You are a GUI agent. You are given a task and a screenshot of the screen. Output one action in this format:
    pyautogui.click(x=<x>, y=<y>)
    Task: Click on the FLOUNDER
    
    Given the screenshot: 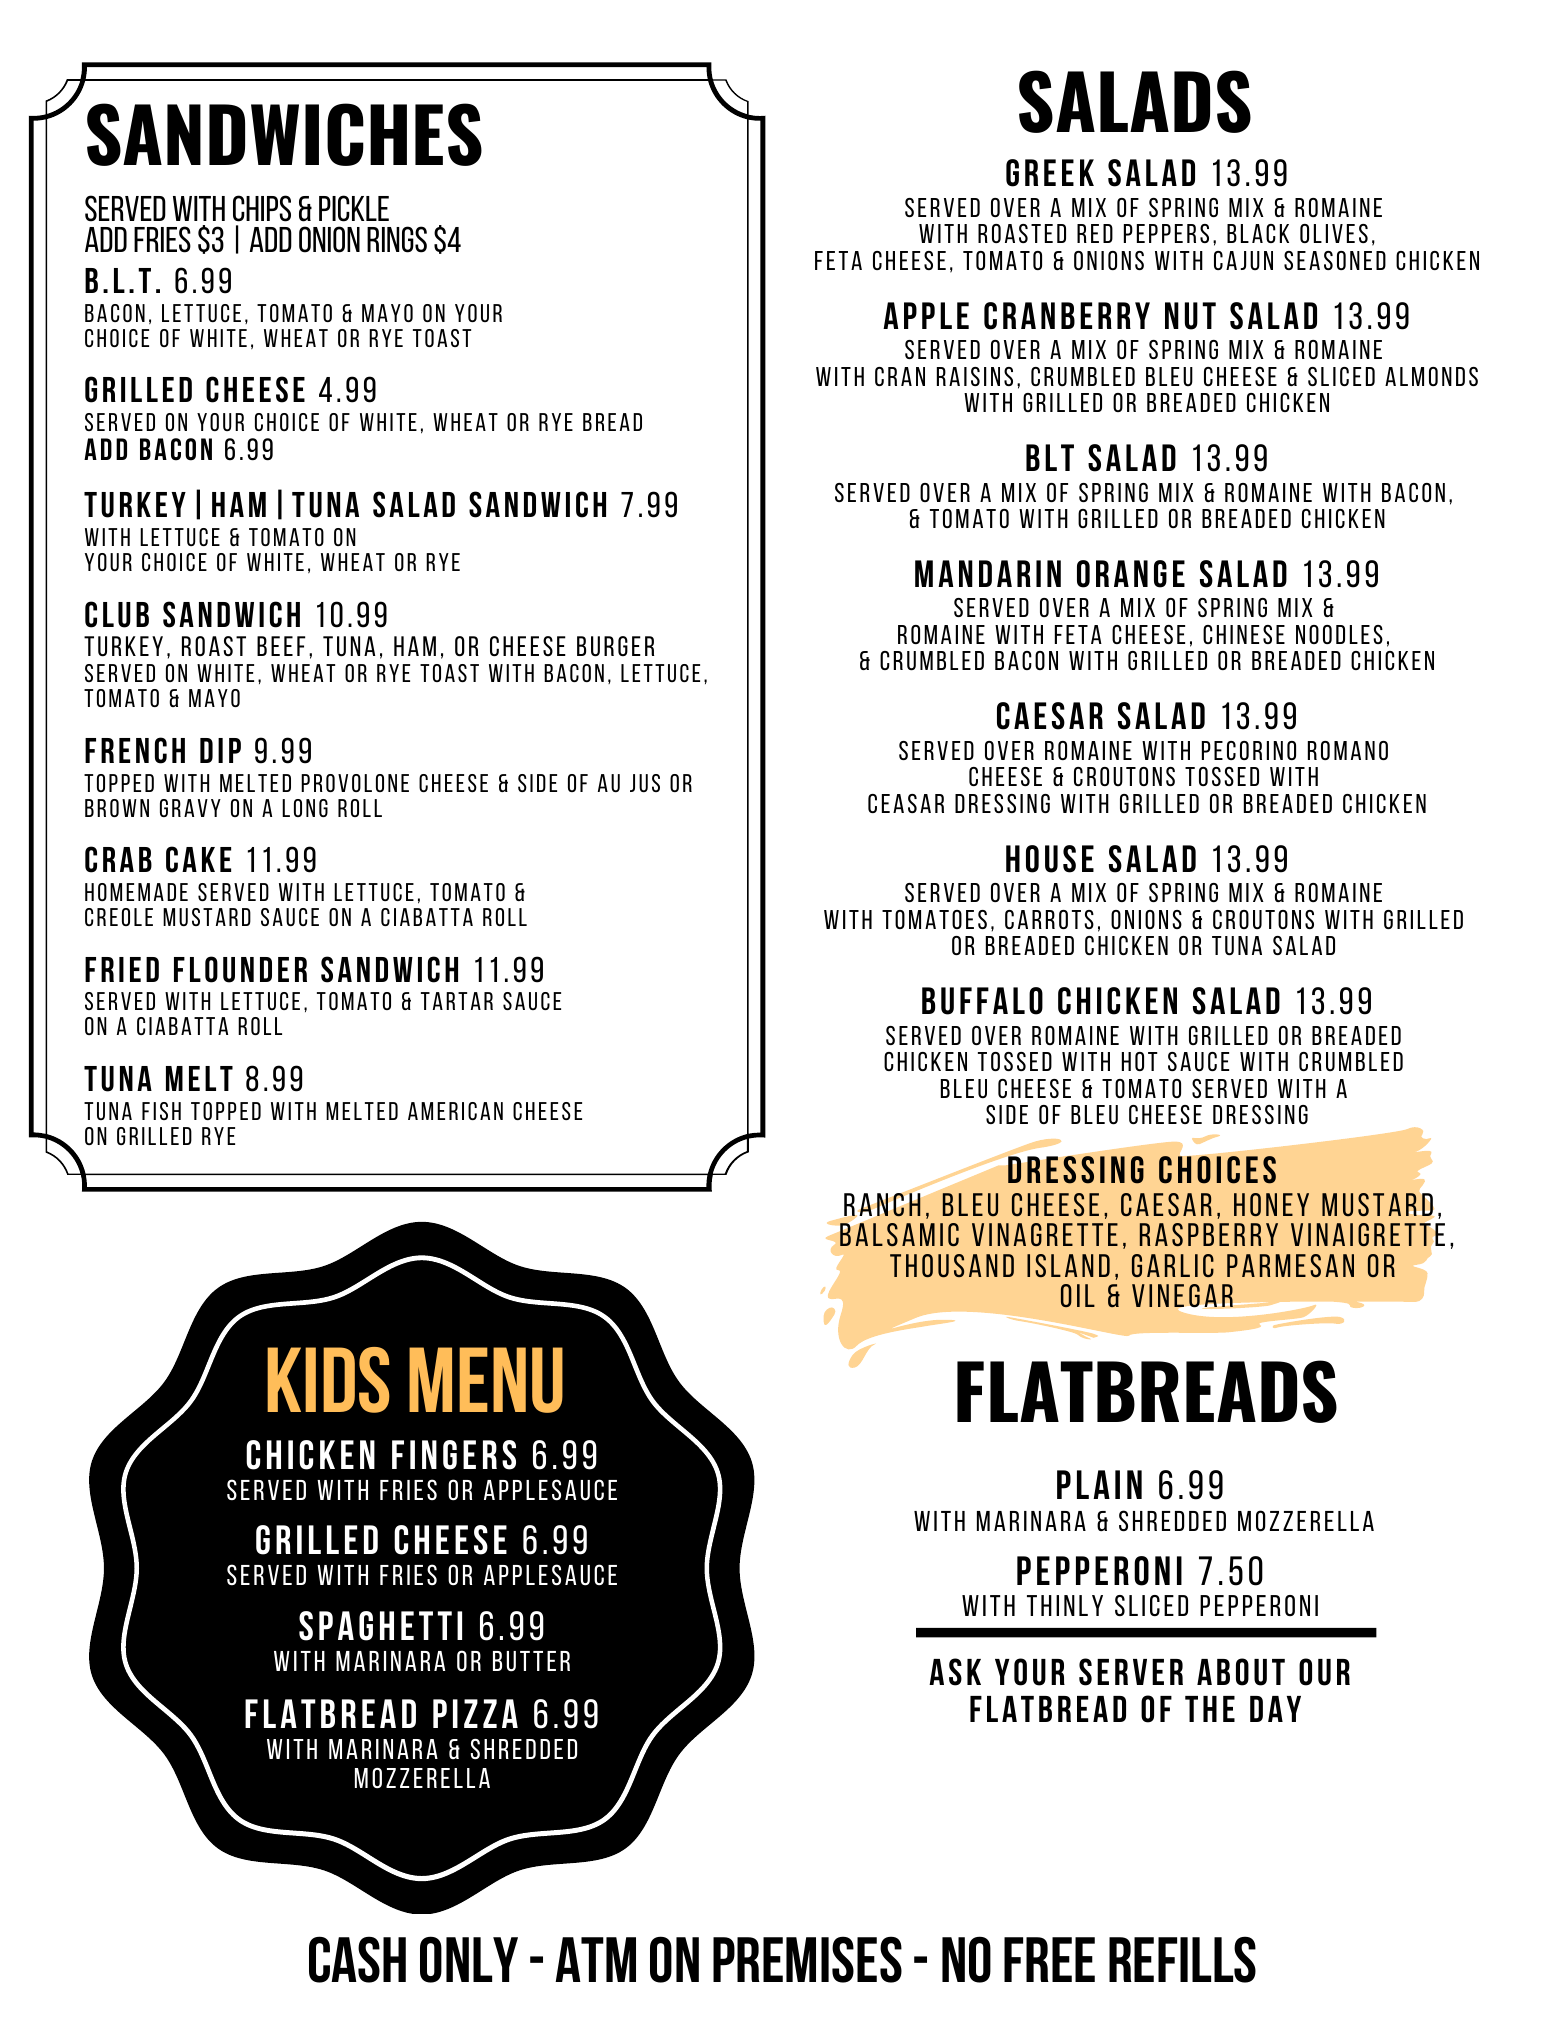 What is the action you would take?
    pyautogui.click(x=240, y=969)
